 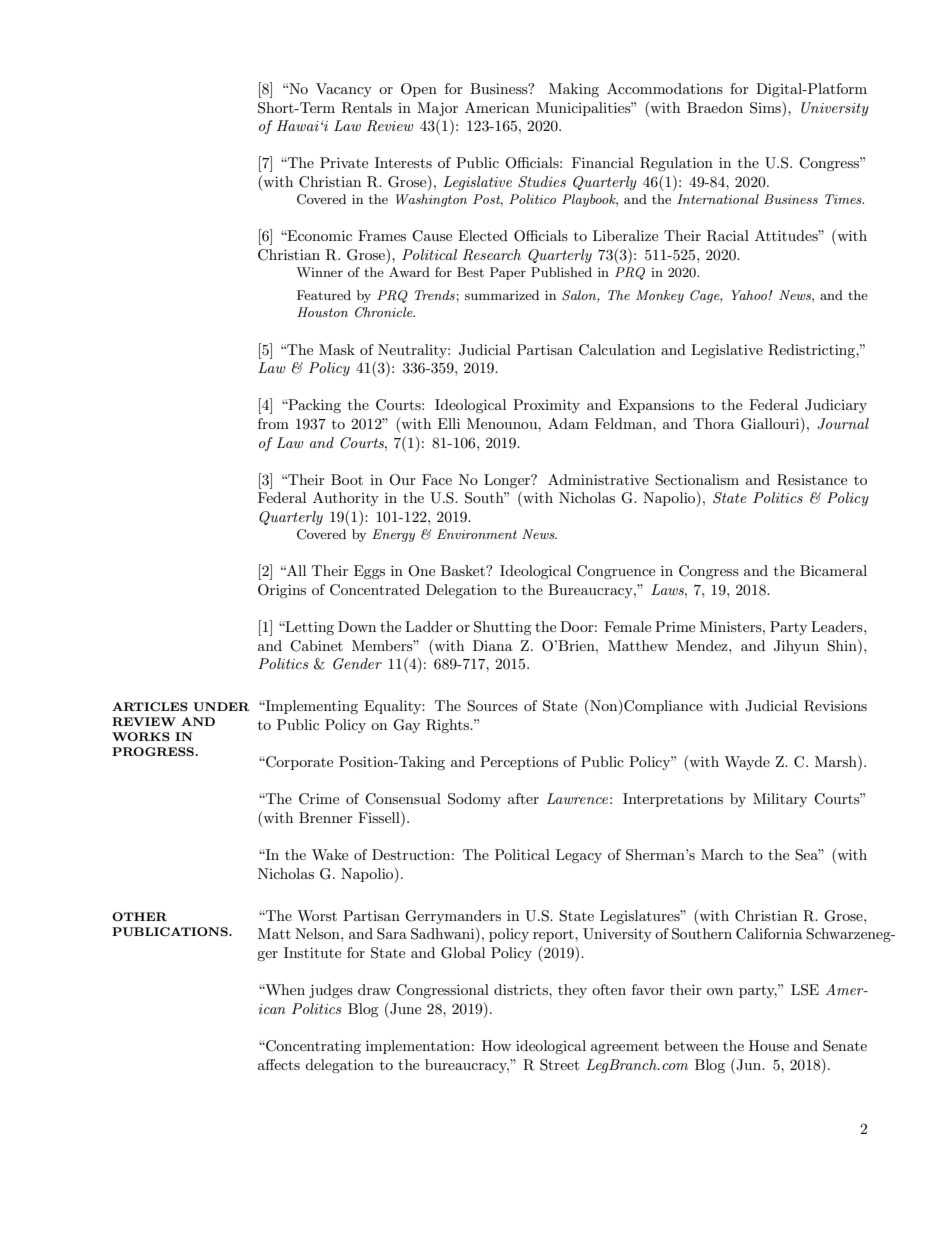 I want to click on Prime, so click(x=675, y=626).
